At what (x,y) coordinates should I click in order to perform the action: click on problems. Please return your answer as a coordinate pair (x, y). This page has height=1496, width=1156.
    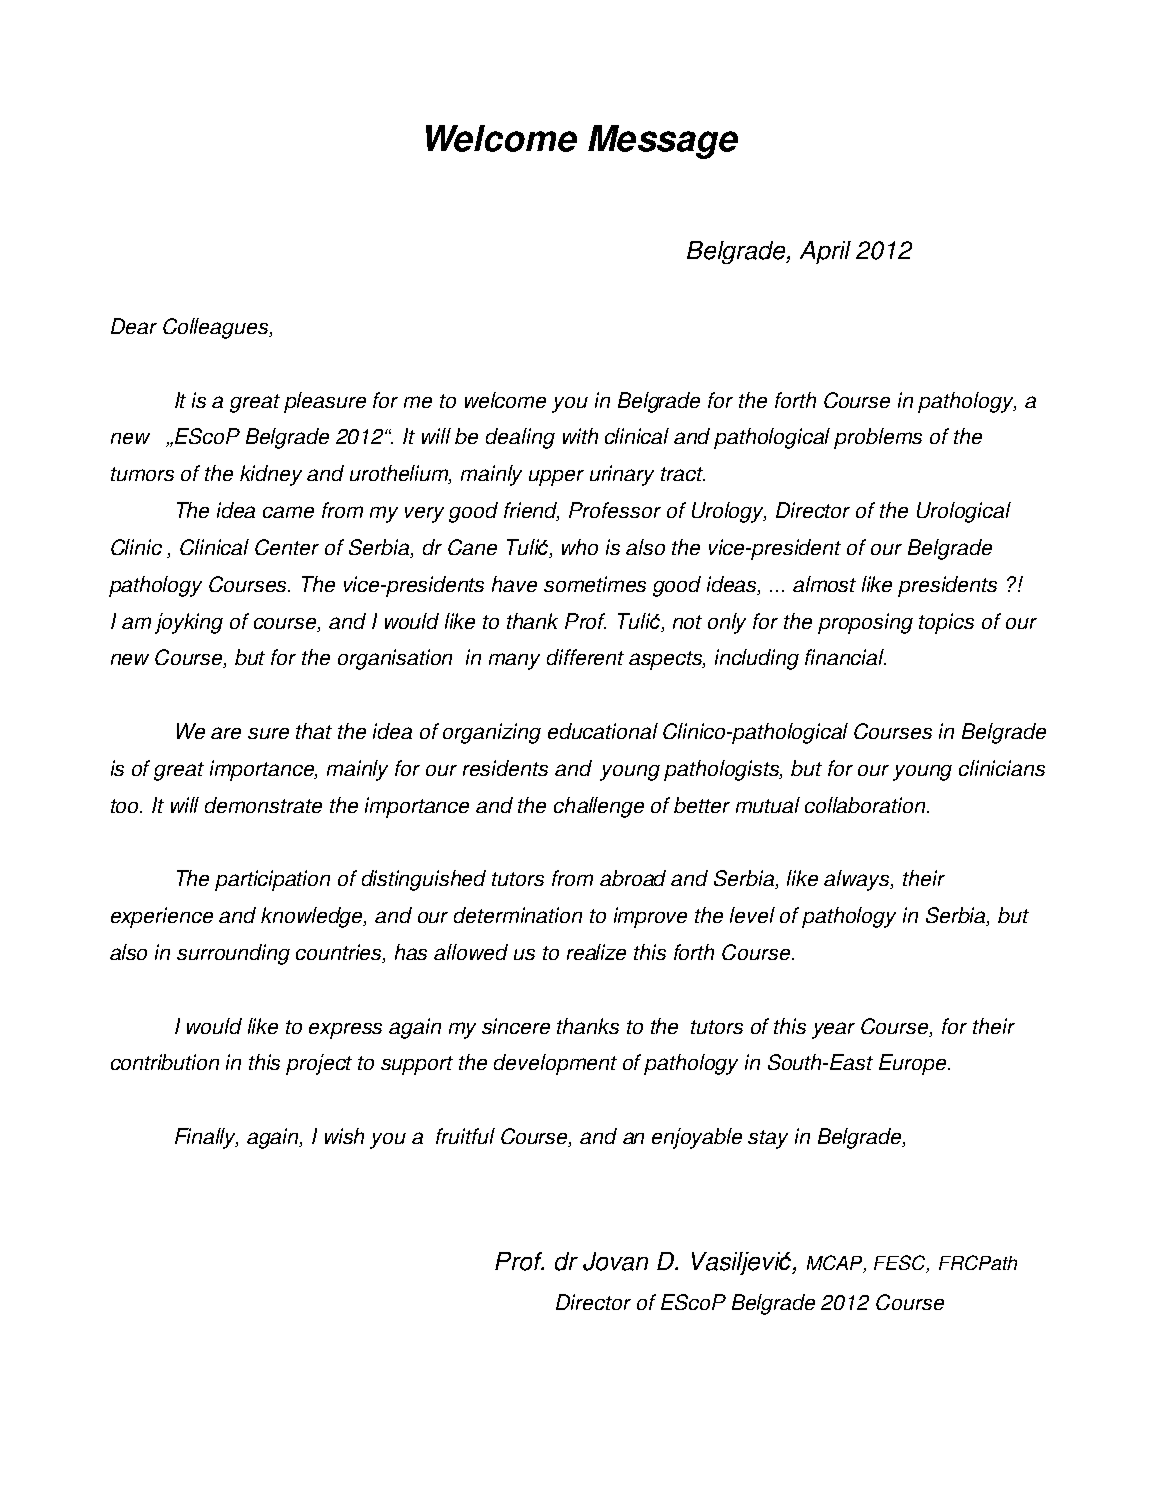
    Looking at the image, I should click on (878, 438).
